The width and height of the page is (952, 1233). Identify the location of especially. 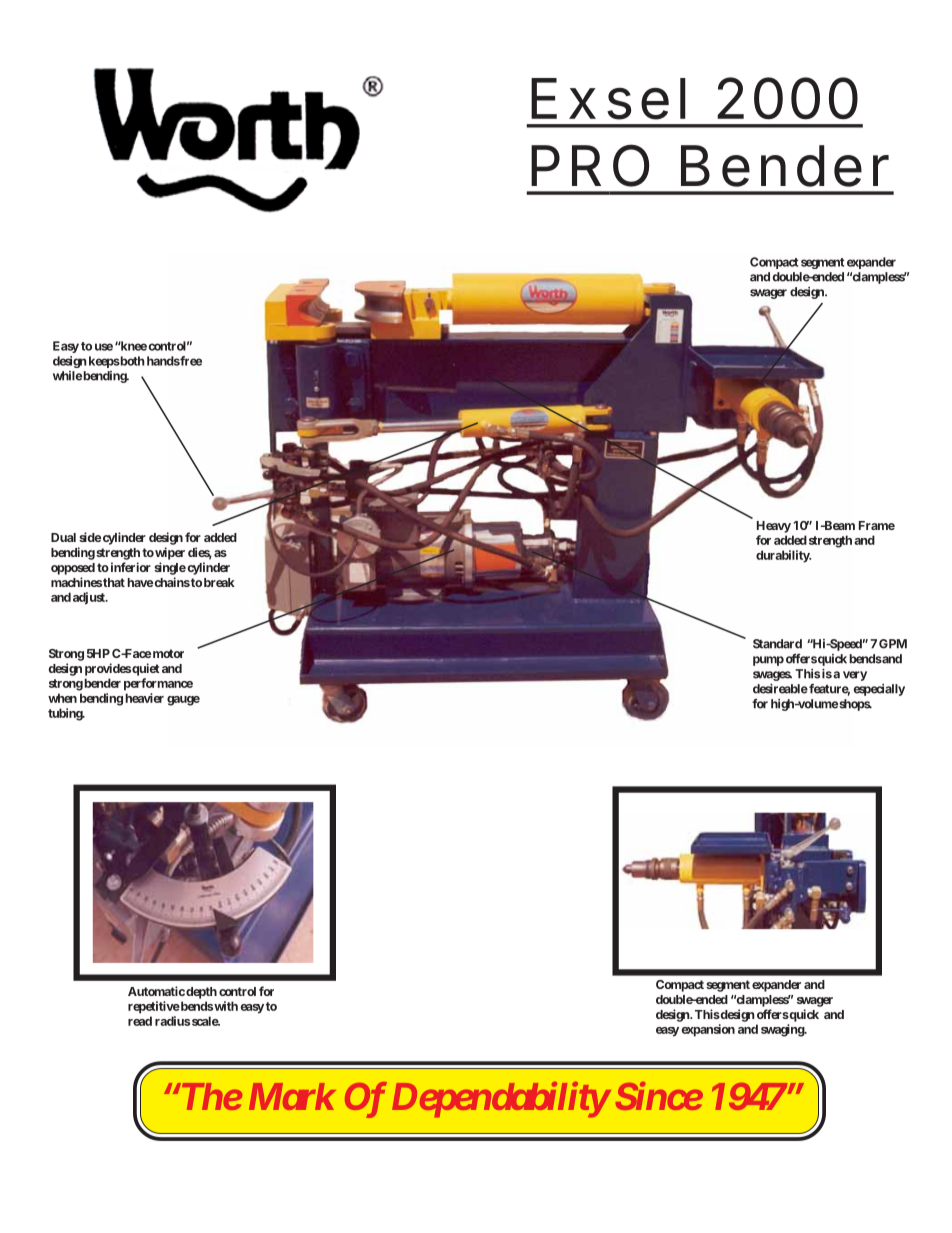
(879, 690).
